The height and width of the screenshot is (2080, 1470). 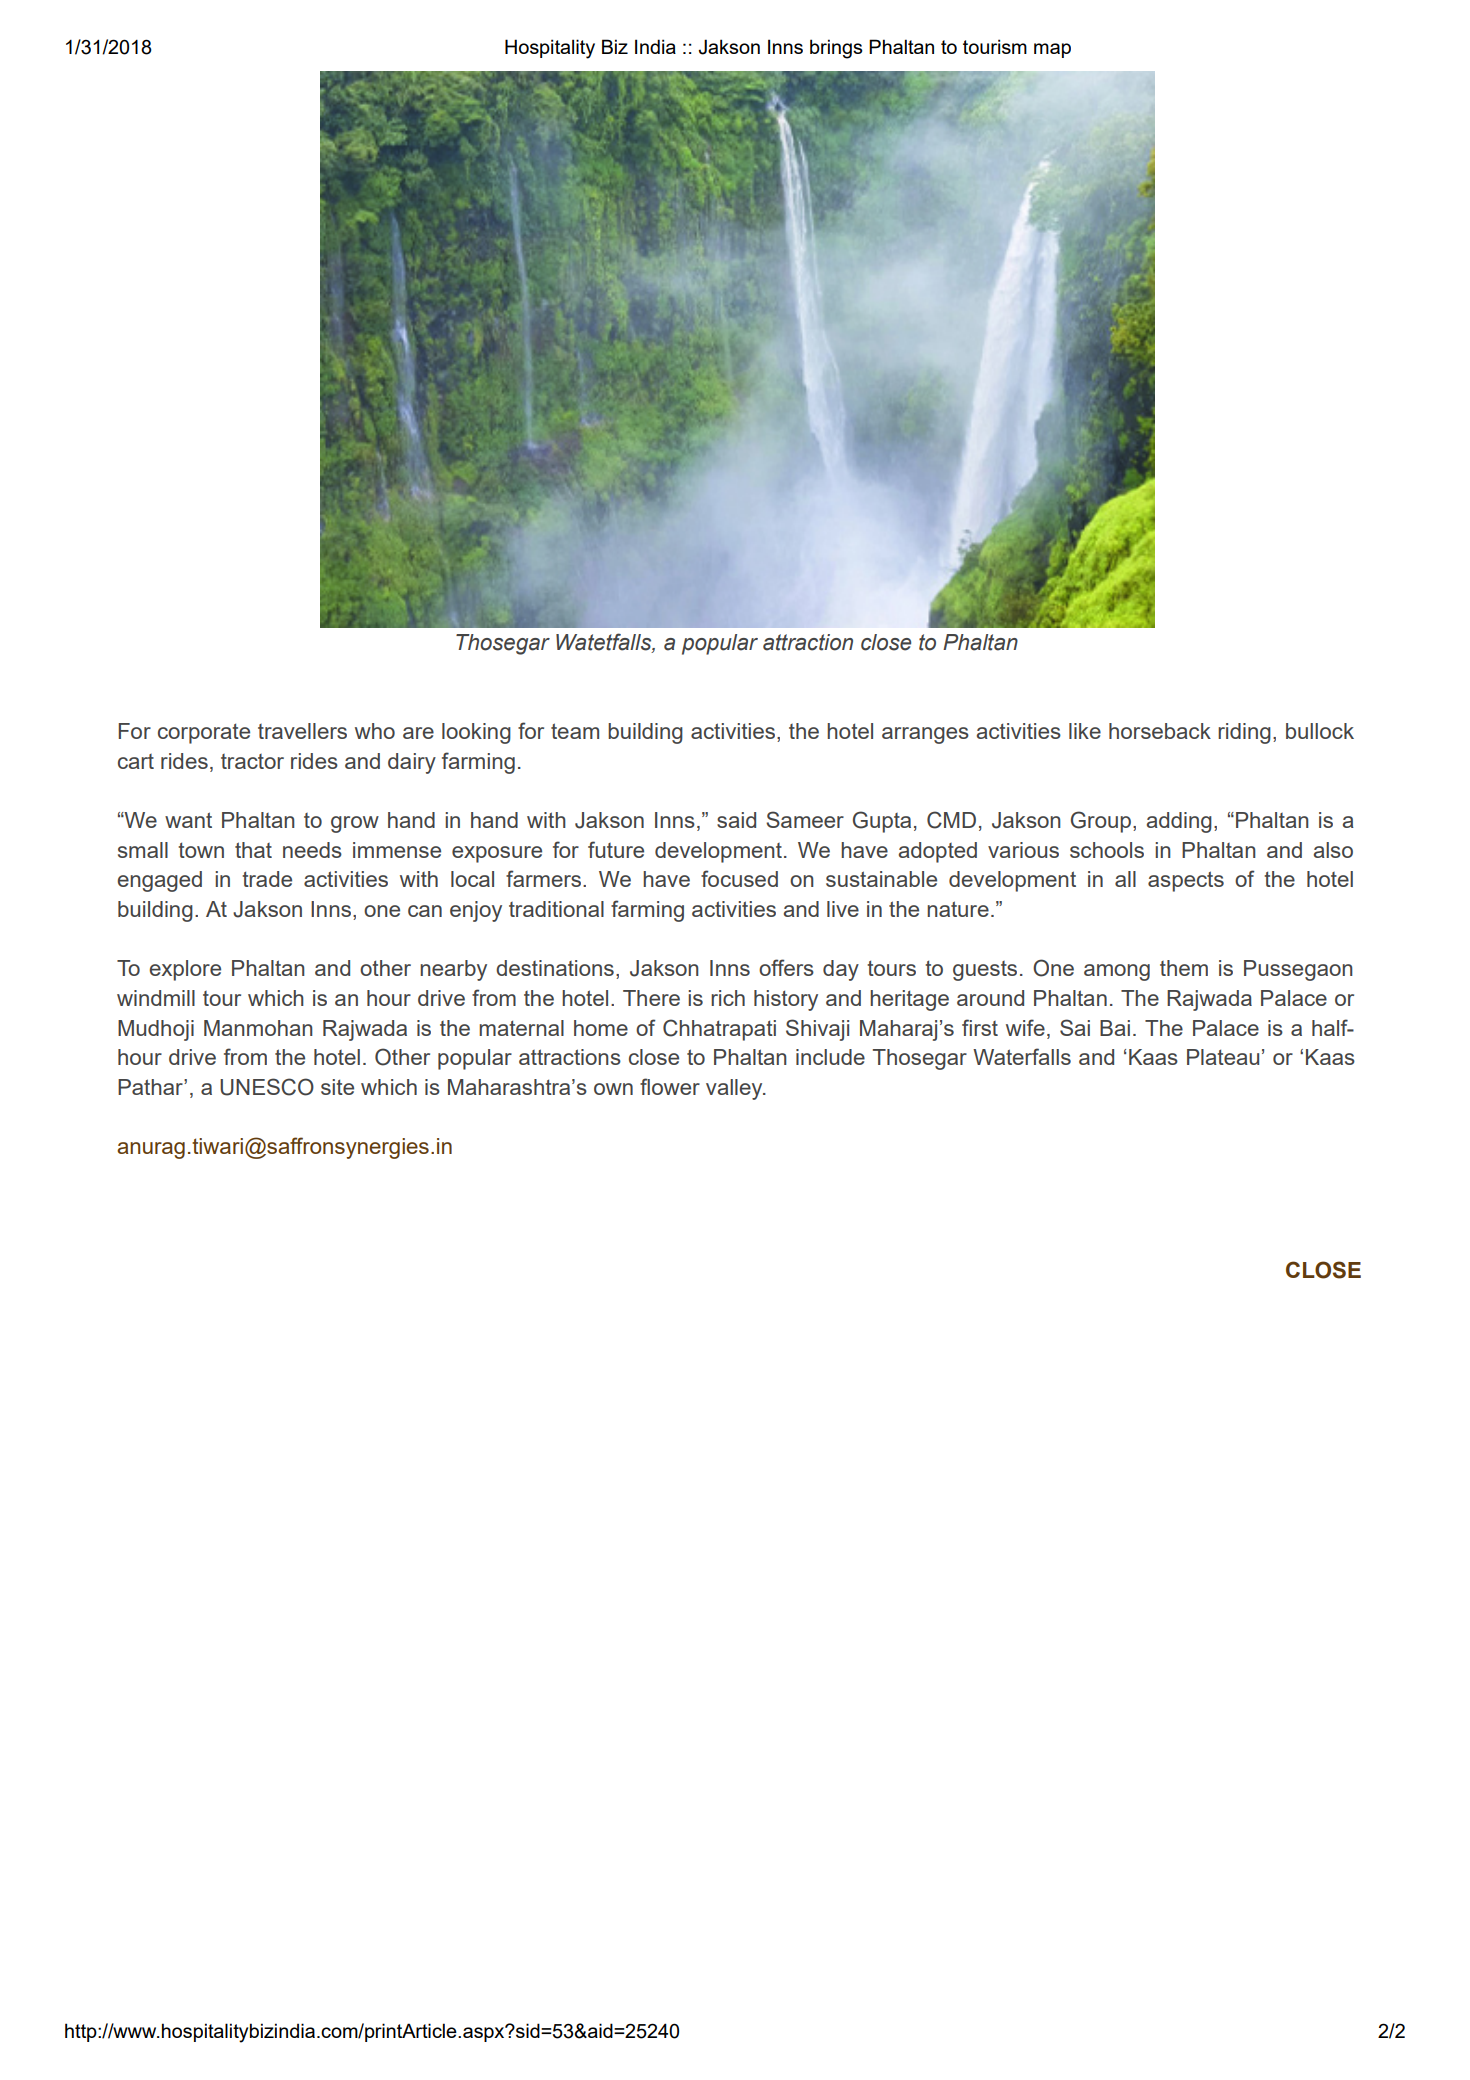 I want to click on travellers, so click(x=302, y=731).
